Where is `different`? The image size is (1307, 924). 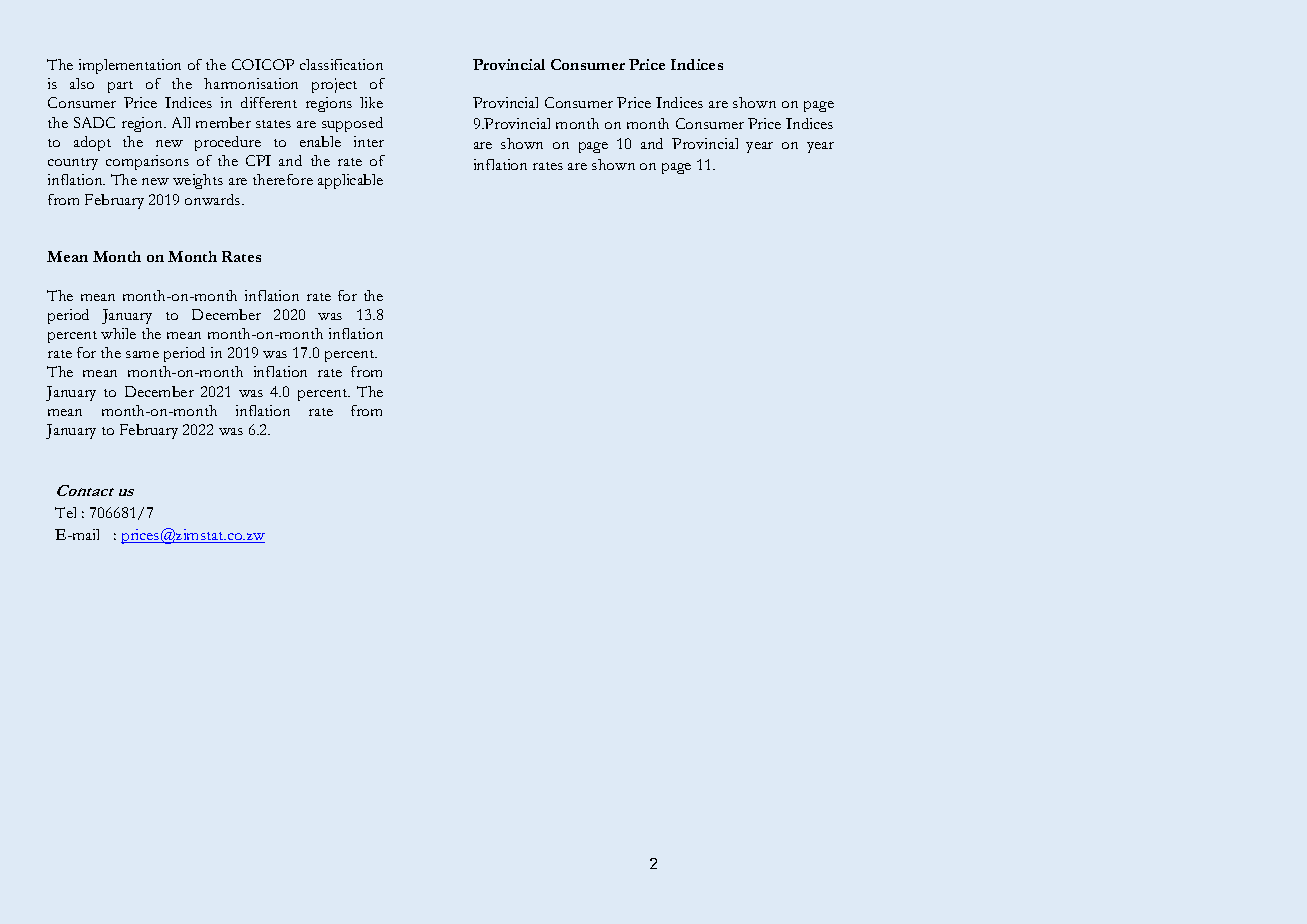 different is located at coordinates (269, 102).
